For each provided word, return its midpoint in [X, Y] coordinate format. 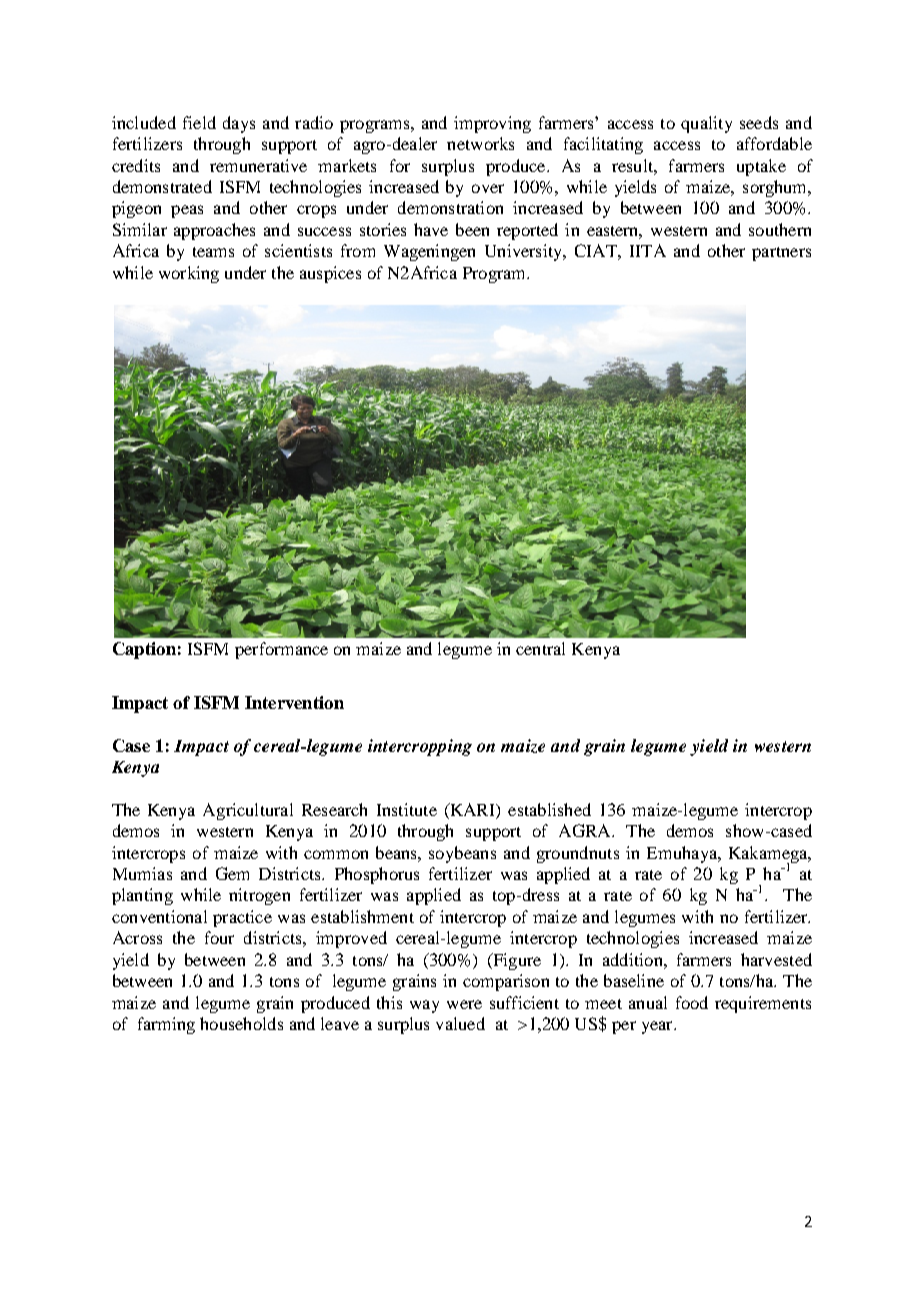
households [241, 1023]
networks [480, 143]
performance [281, 650]
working [189, 274]
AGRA [586, 830]
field [199, 122]
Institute [407, 809]
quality [706, 124]
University [525, 252]
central [540, 648]
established [549, 809]
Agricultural [248, 811]
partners [781, 254]
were [464, 1004]
